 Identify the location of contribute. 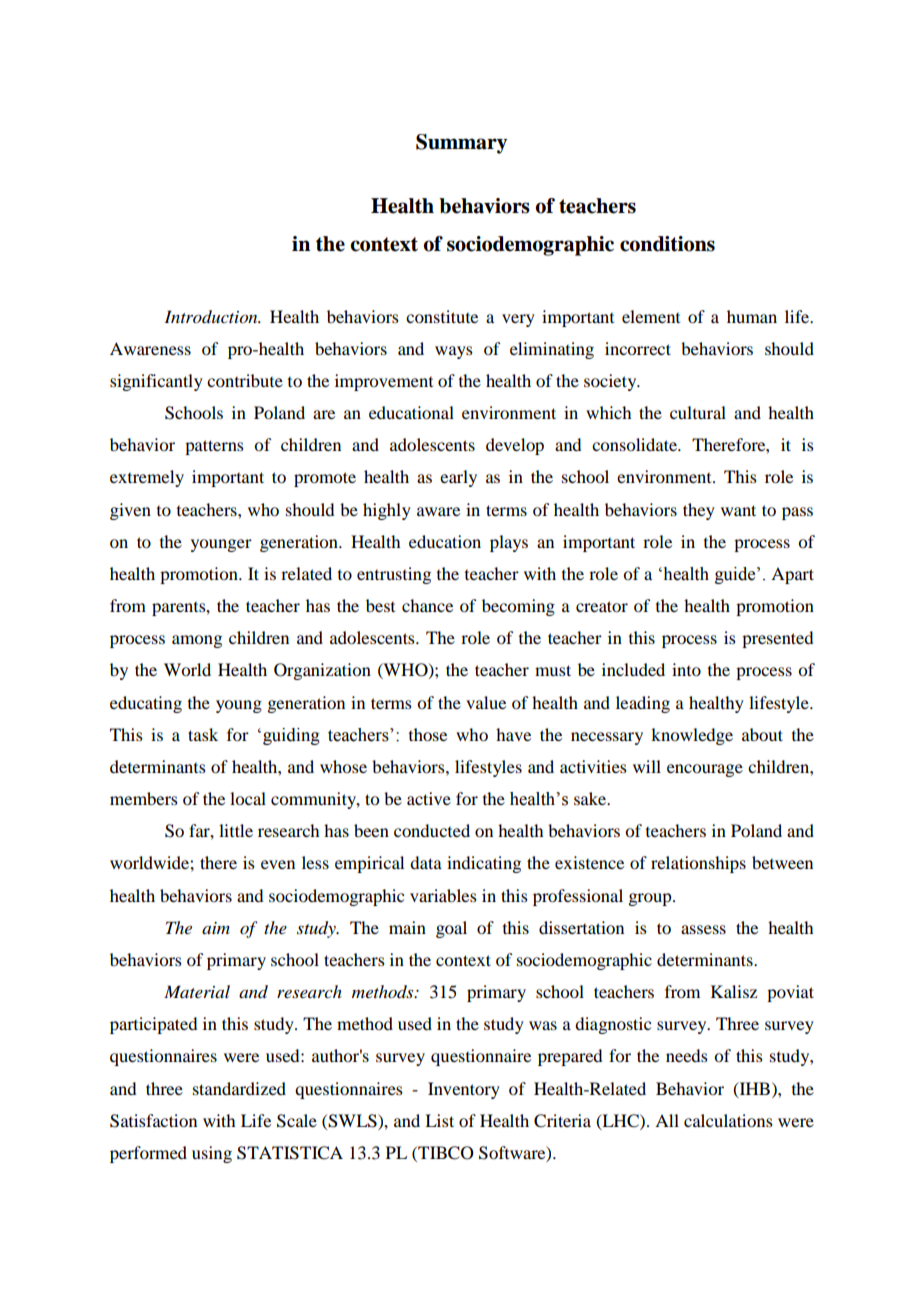
(245, 380).
